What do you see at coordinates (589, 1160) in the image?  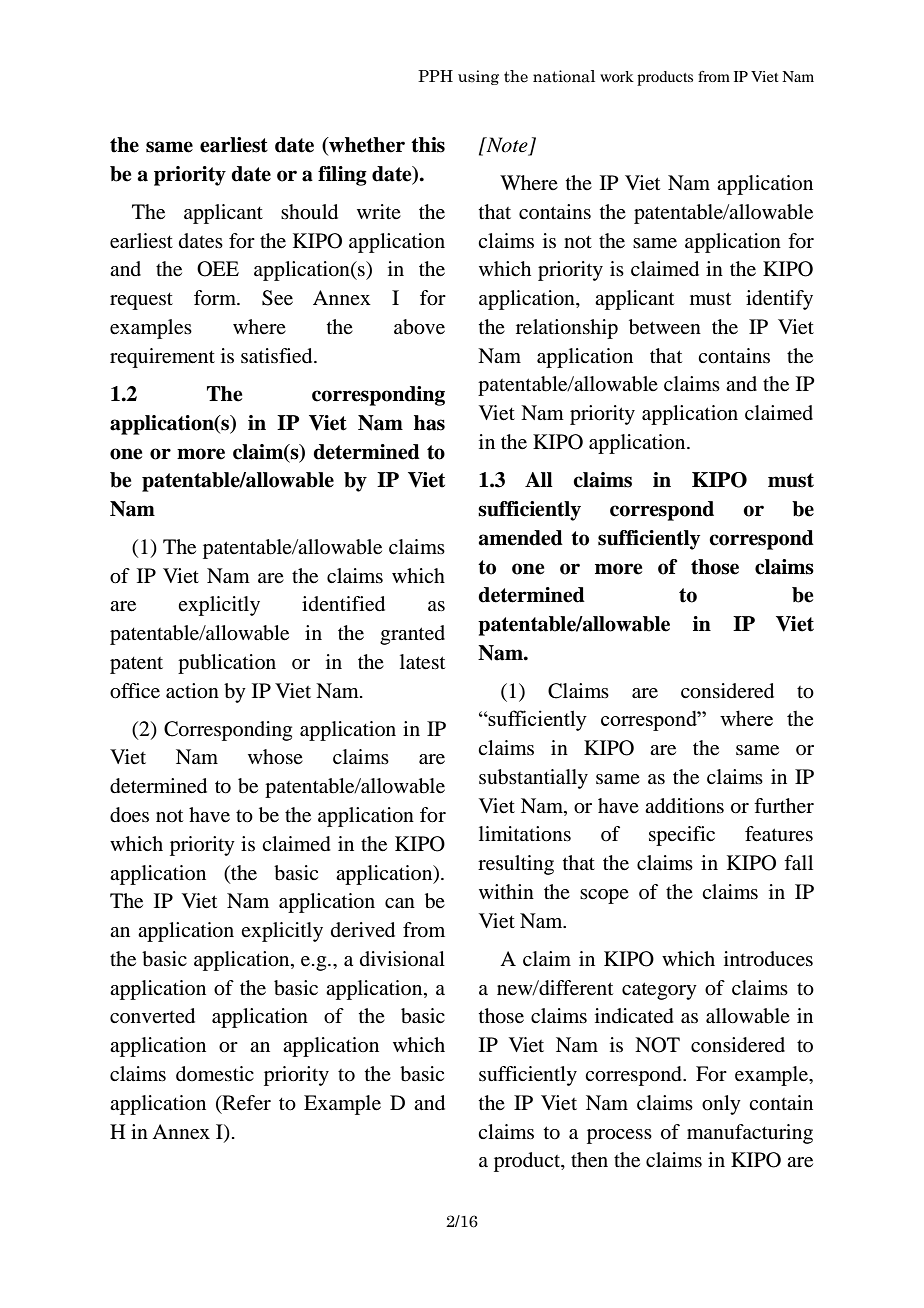 I see `then` at bounding box center [589, 1160].
